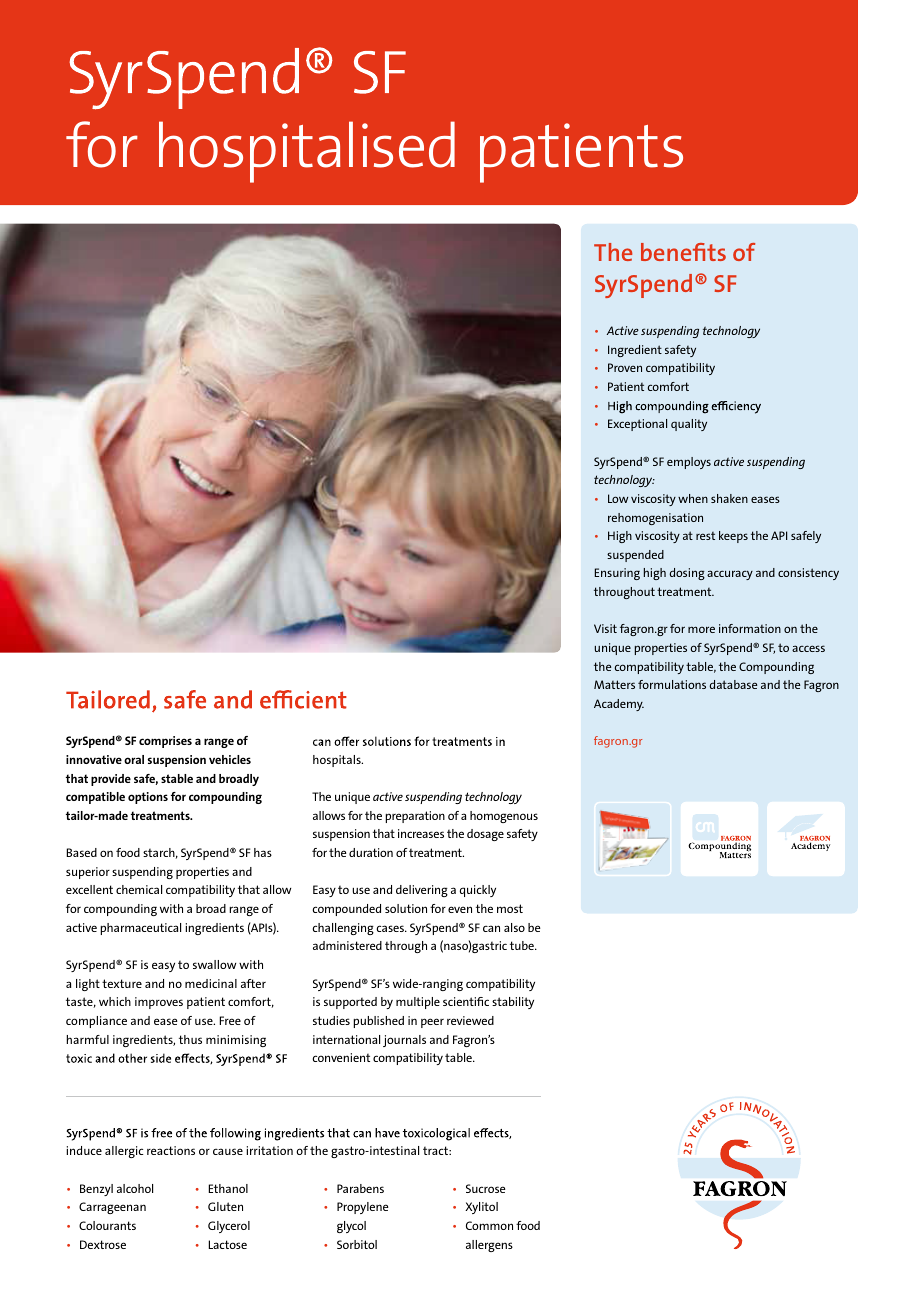 Image resolution: width=924 pixels, height=1308 pixels. Describe the element at coordinates (460, 909) in the screenshot. I see `even` at that location.
